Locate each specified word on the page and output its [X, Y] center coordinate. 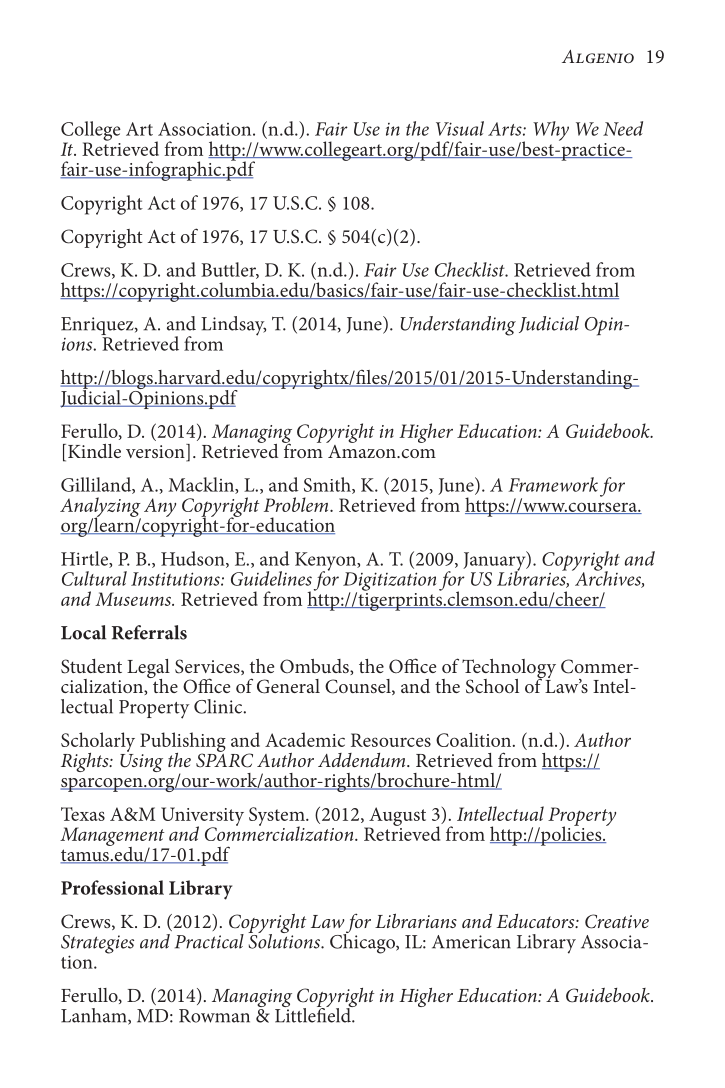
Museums [134, 599]
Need [623, 128]
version [156, 452]
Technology [509, 670]
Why [551, 131]
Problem [297, 504]
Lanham [95, 1016]
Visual [460, 128]
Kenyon [326, 562]
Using [141, 761]
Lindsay [233, 326]
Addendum [363, 760]
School [492, 686]
